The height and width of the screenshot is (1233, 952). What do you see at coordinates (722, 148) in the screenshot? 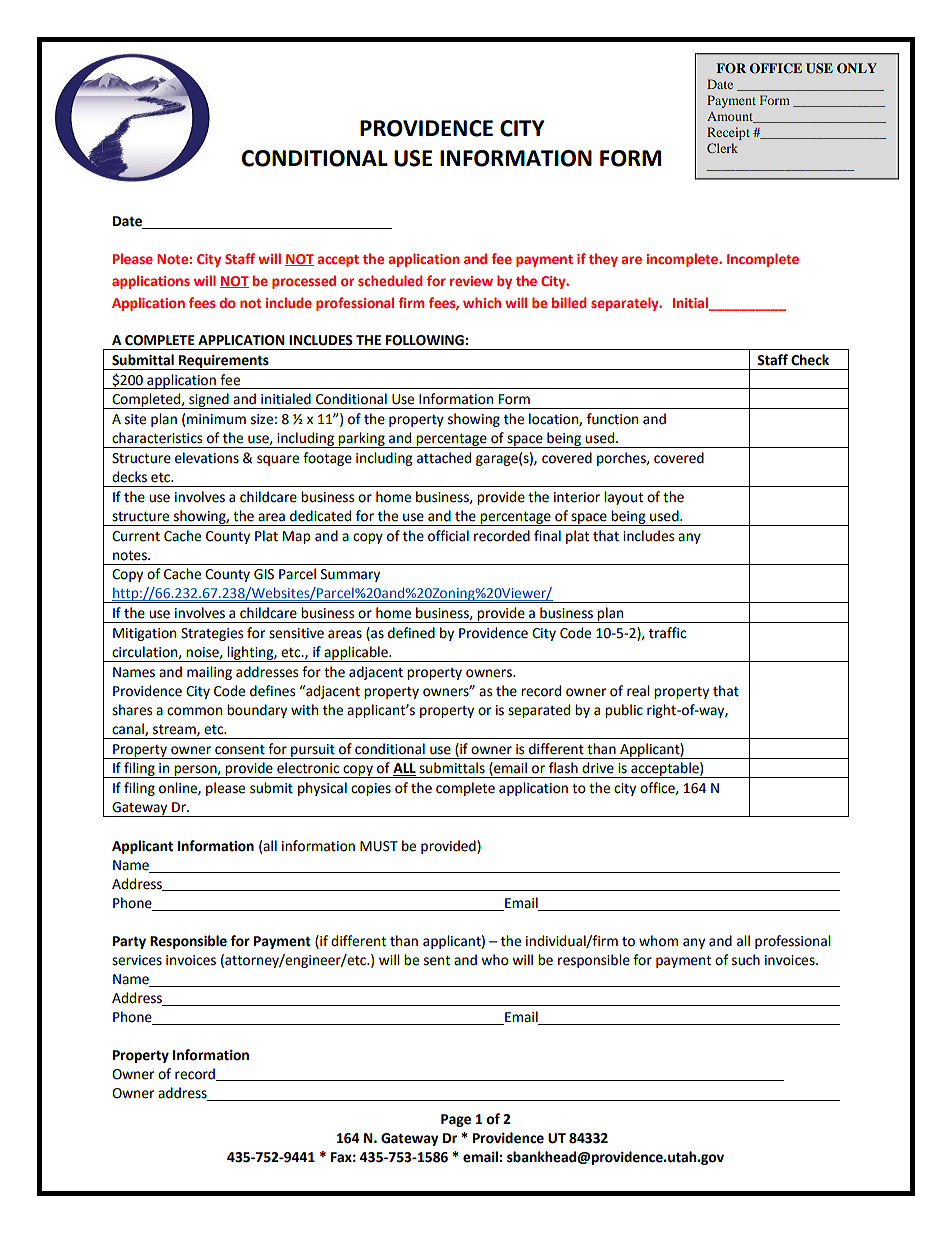
I see `Clerk` at bounding box center [722, 148].
